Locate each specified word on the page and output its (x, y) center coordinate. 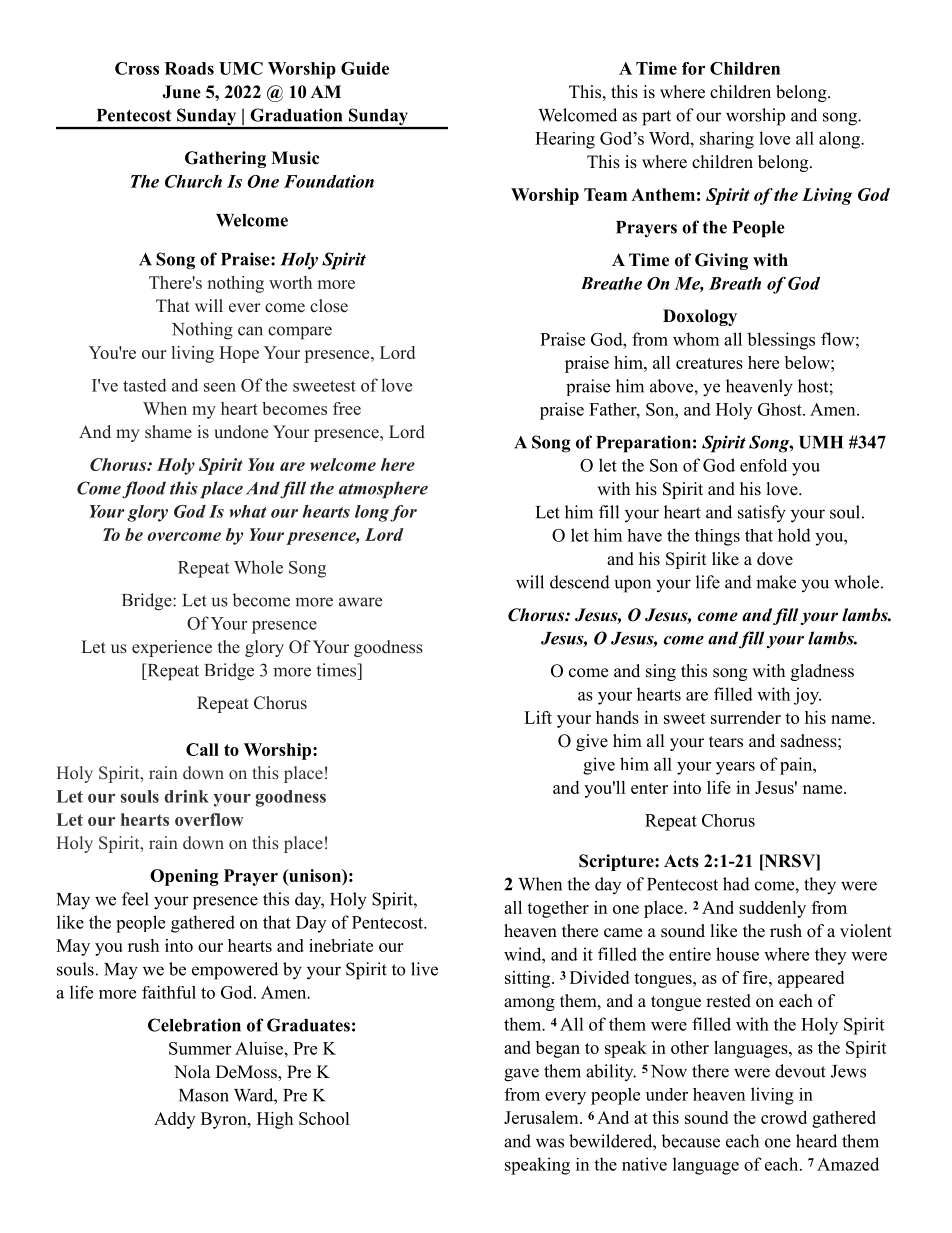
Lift (538, 717)
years (735, 768)
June (181, 92)
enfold (763, 465)
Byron (225, 1120)
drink (186, 796)
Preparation (643, 444)
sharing (727, 140)
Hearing (565, 140)
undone (241, 432)
